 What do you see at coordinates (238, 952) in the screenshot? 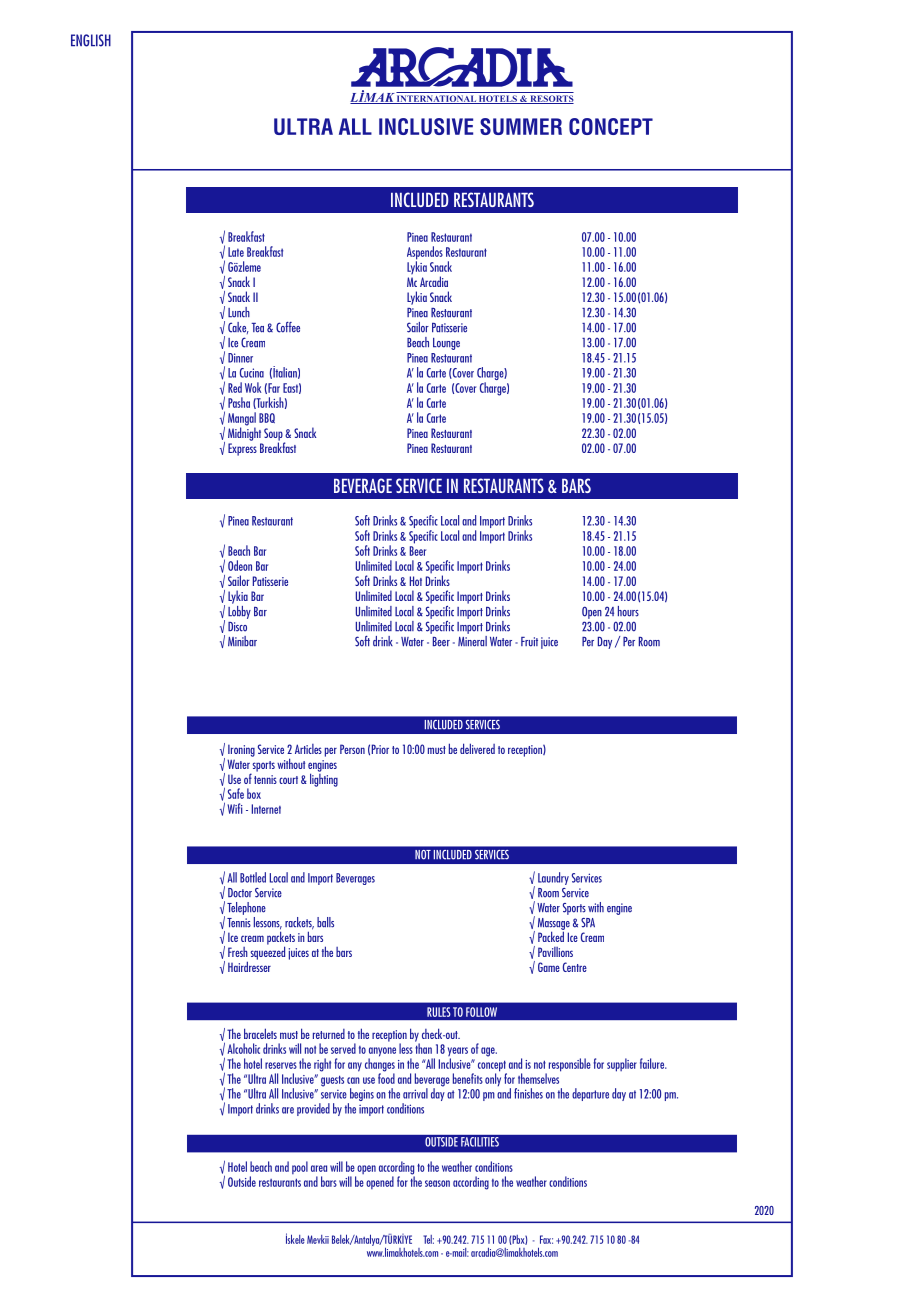
I see `Fresh` at bounding box center [238, 952].
